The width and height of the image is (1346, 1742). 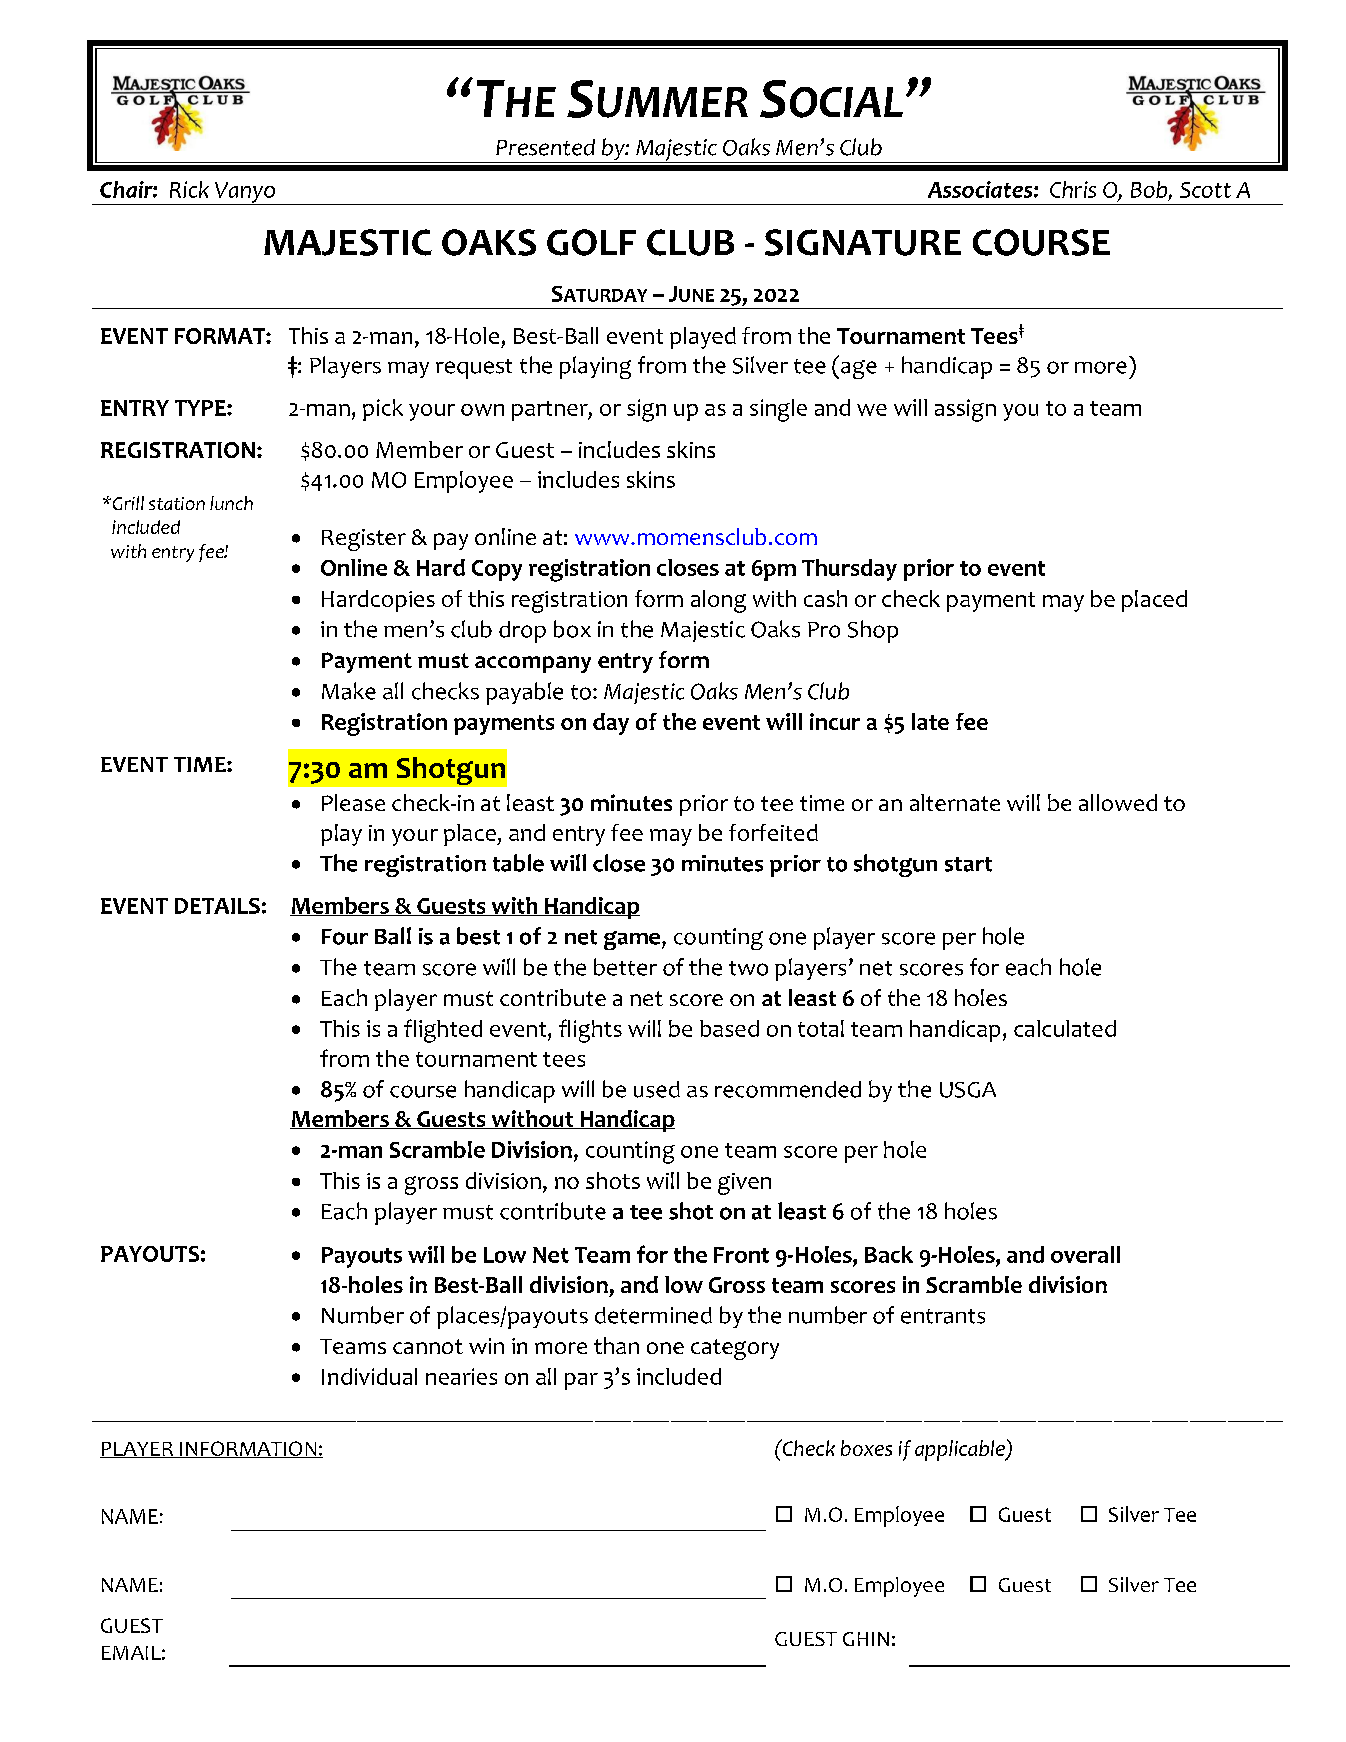 What do you see at coordinates (1118, 802) in the image?
I see `allowed` at bounding box center [1118, 802].
